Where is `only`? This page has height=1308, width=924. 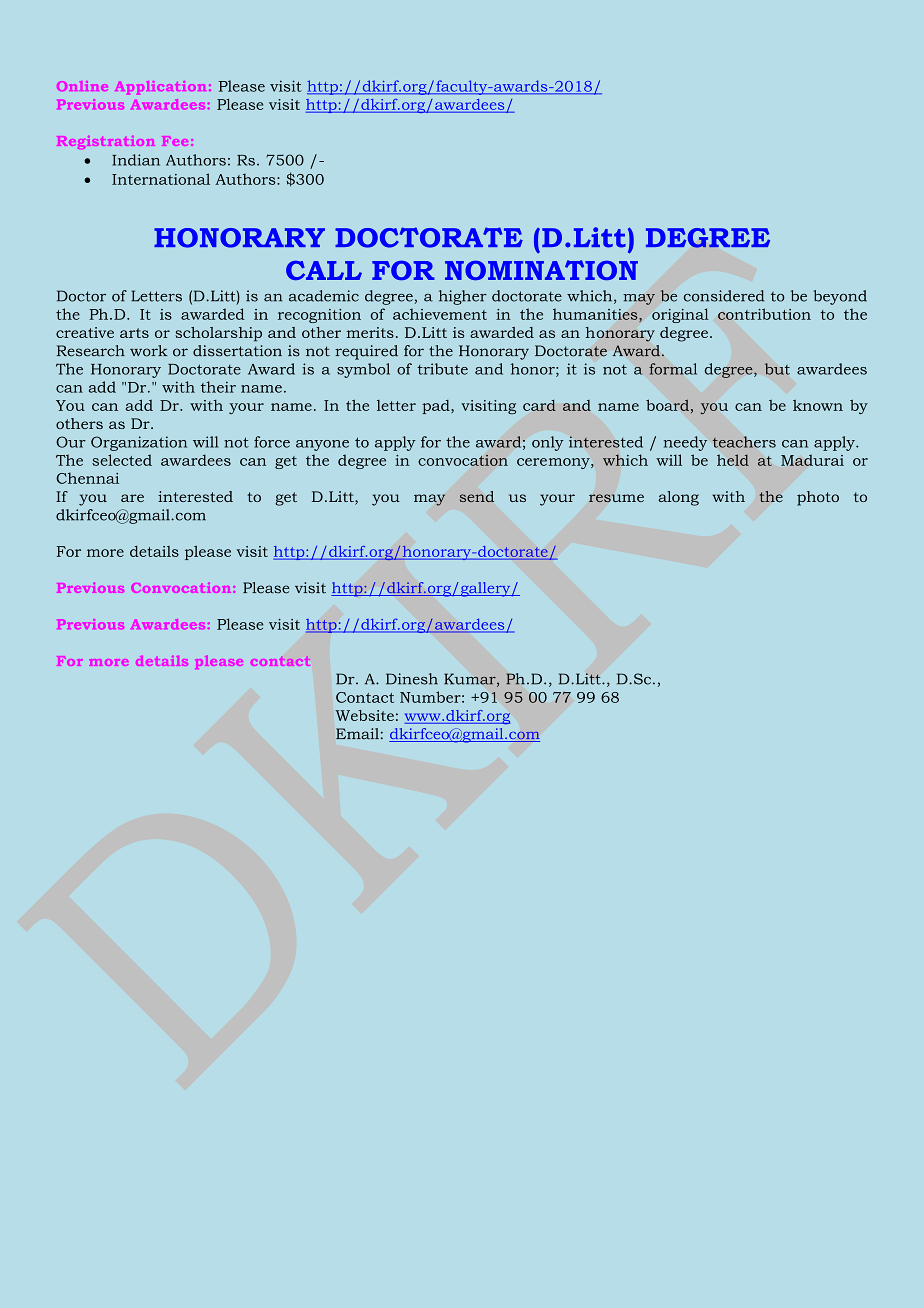
only is located at coordinates (548, 443).
